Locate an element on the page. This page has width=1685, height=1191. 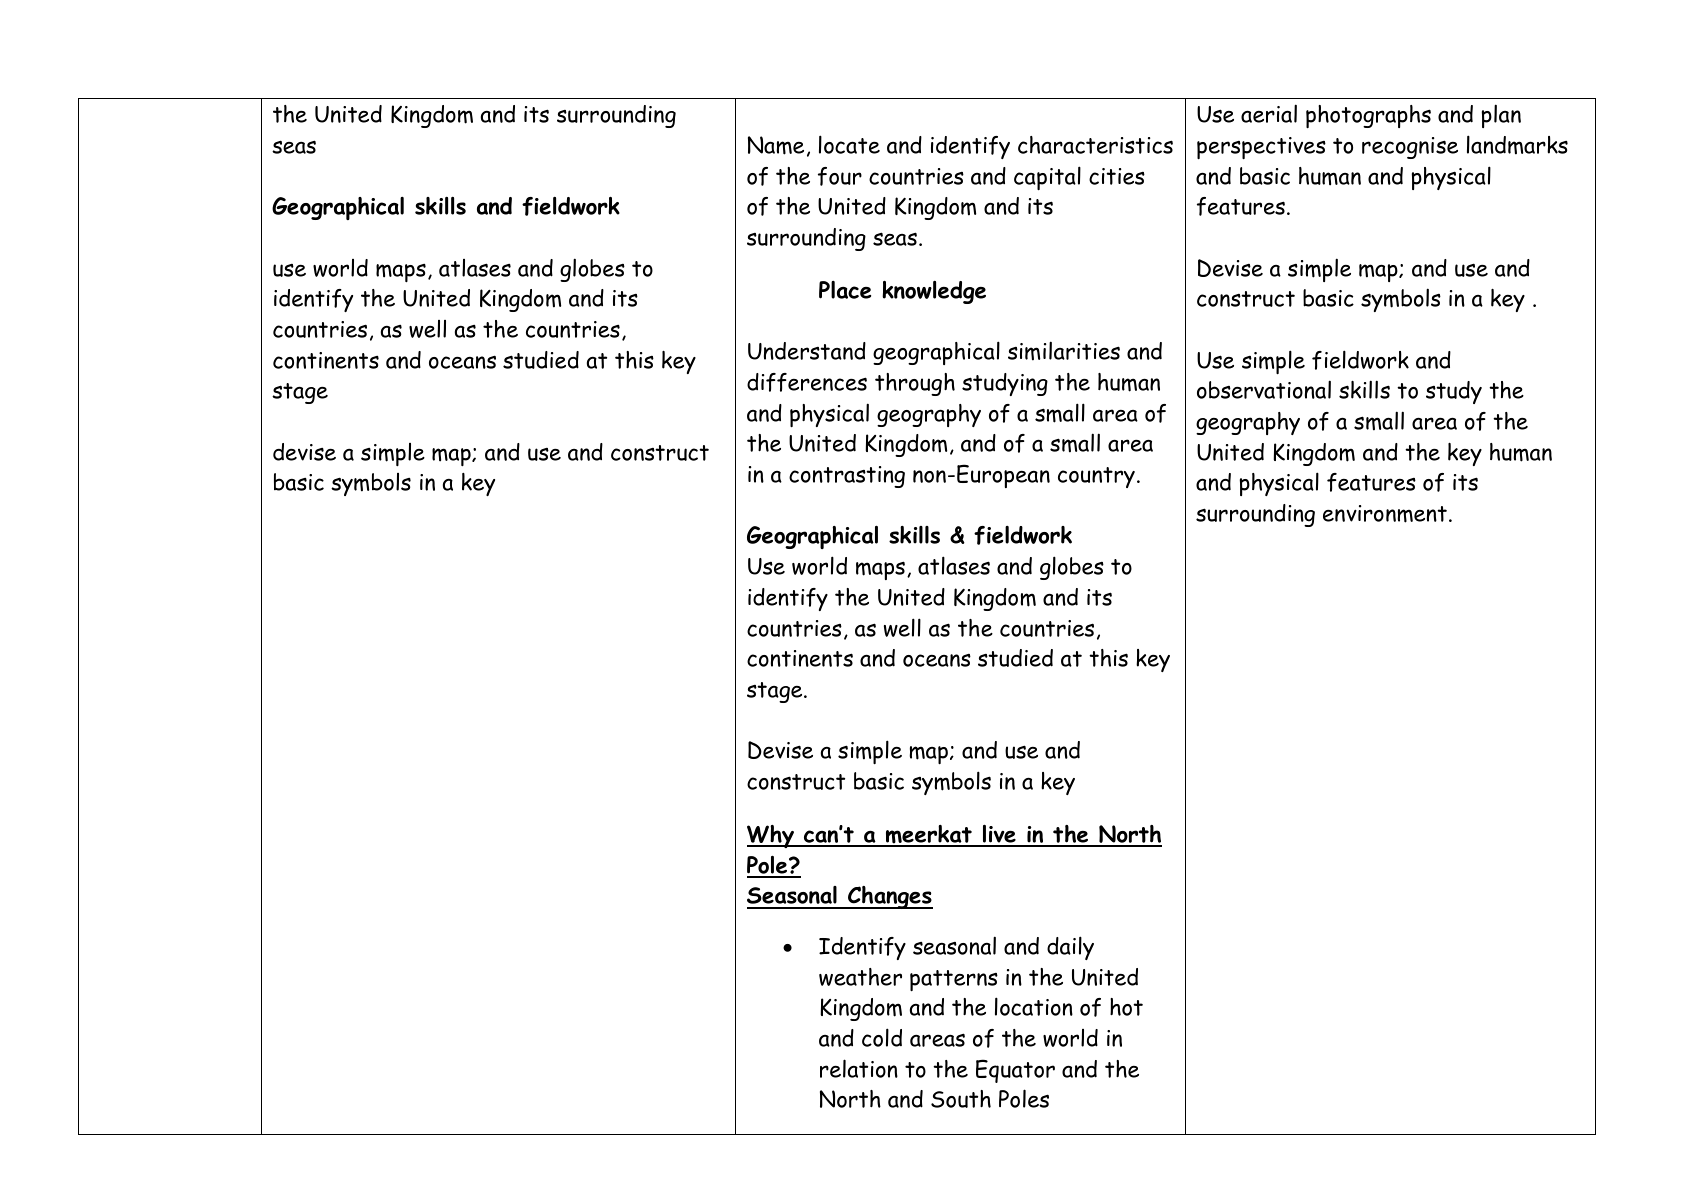
daily is located at coordinates (1070, 948).
